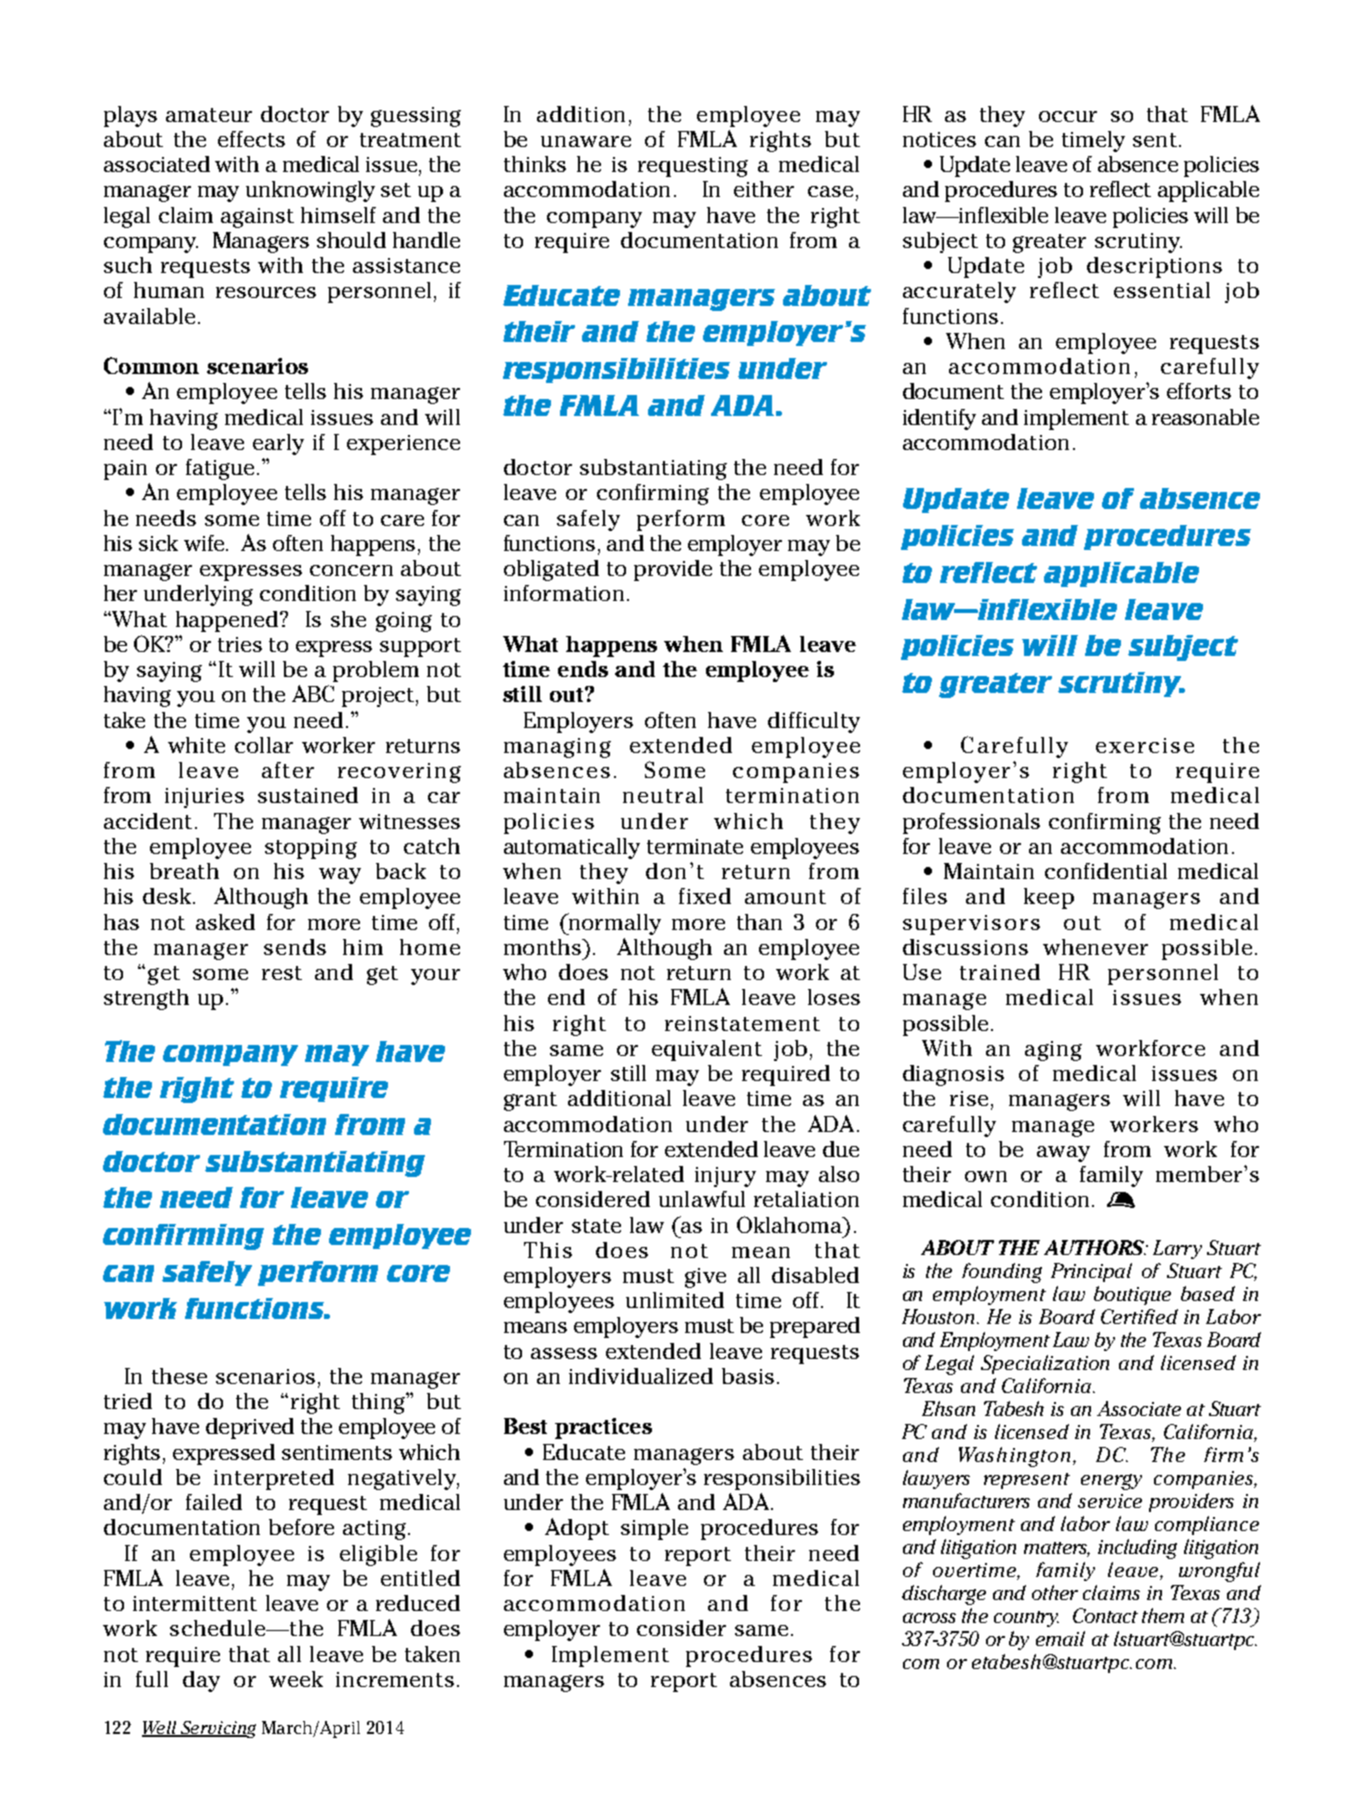 The height and width of the screenshot is (1797, 1363). I want to click on unaware, so click(586, 141).
